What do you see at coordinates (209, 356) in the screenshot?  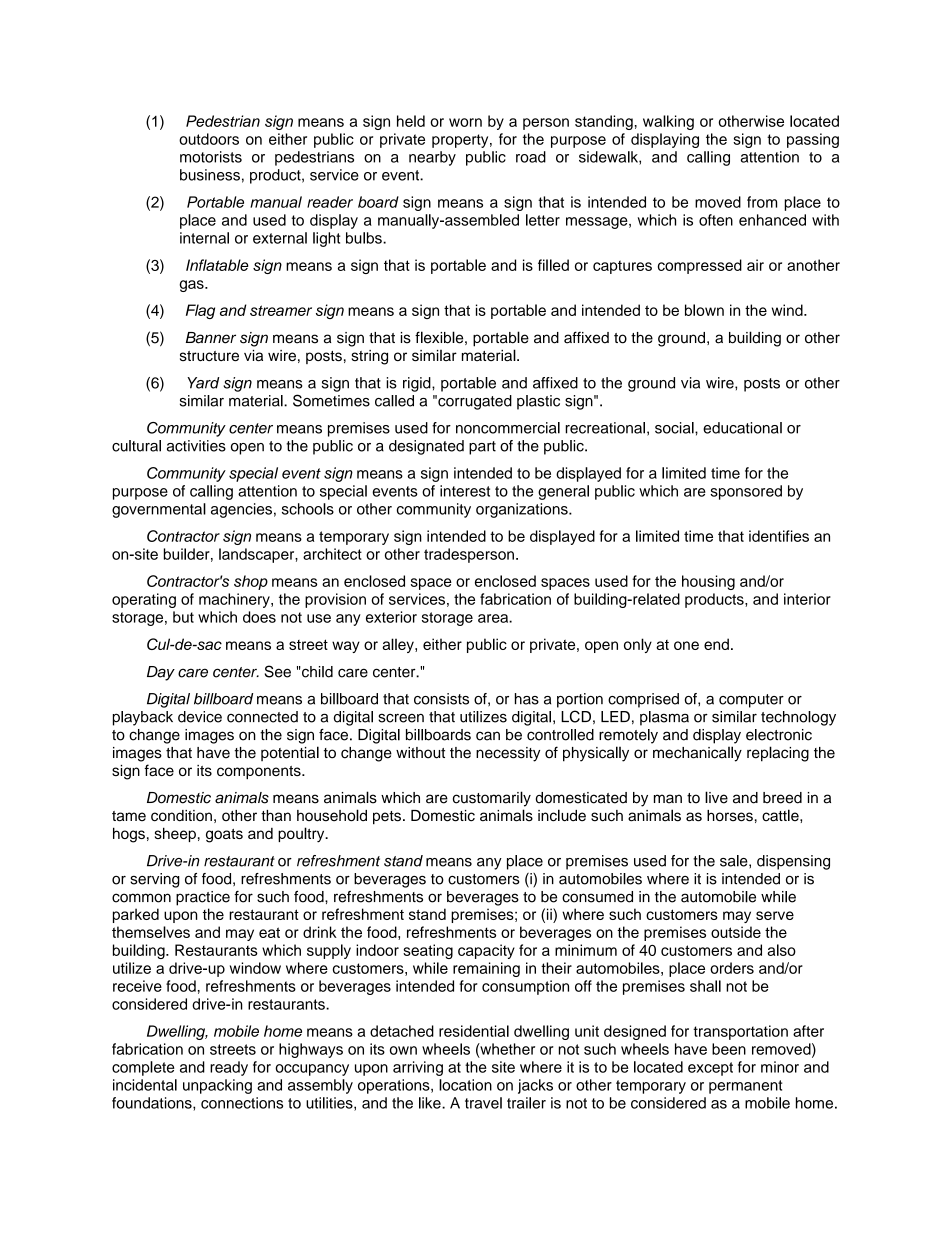 I see `structure` at bounding box center [209, 356].
